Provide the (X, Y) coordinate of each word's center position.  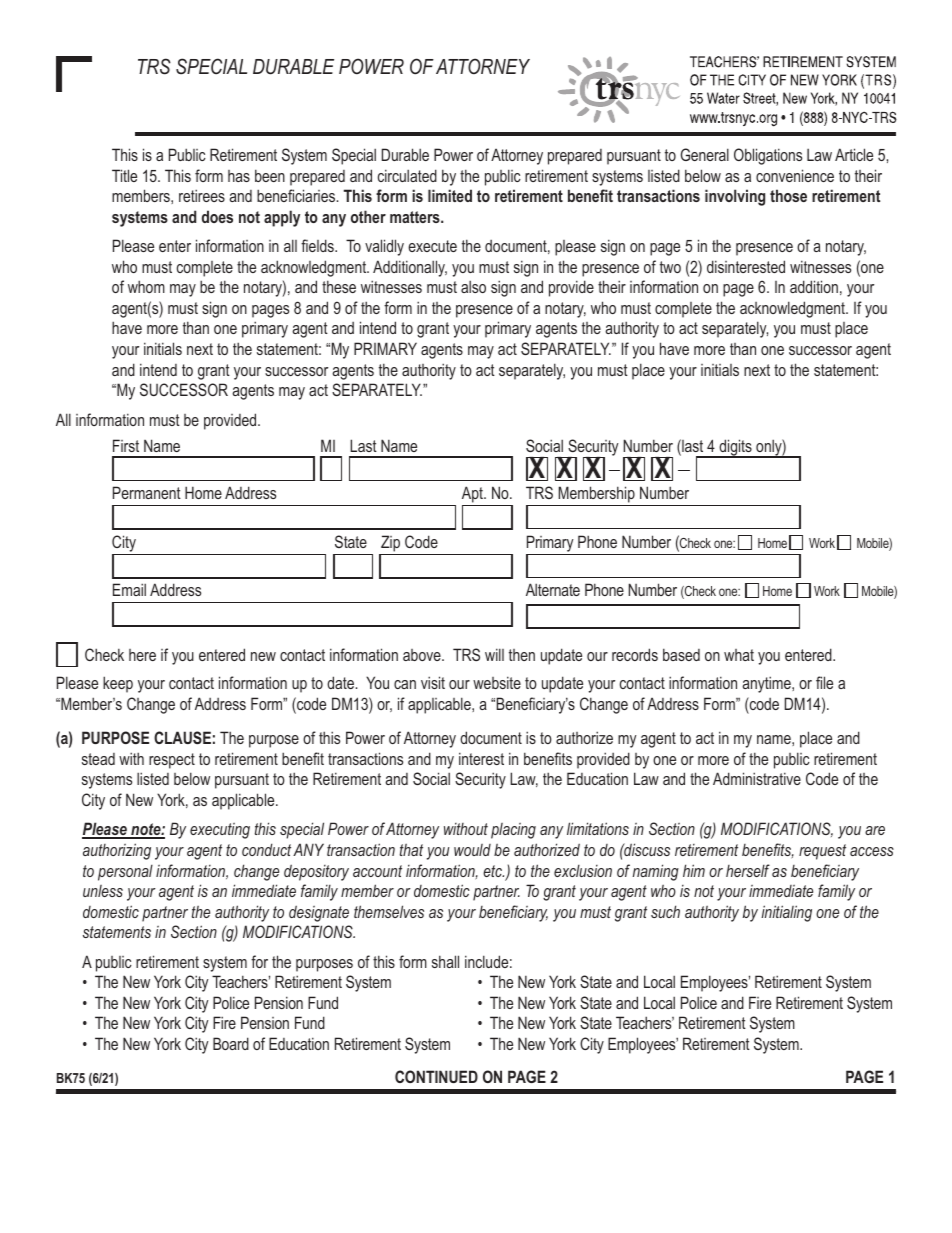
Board (231, 1043)
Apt (473, 494)
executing (220, 831)
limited (450, 195)
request (822, 852)
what (739, 655)
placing (513, 831)
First (126, 445)
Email (129, 589)
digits (735, 448)
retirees (202, 195)
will (494, 654)
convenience (795, 175)
